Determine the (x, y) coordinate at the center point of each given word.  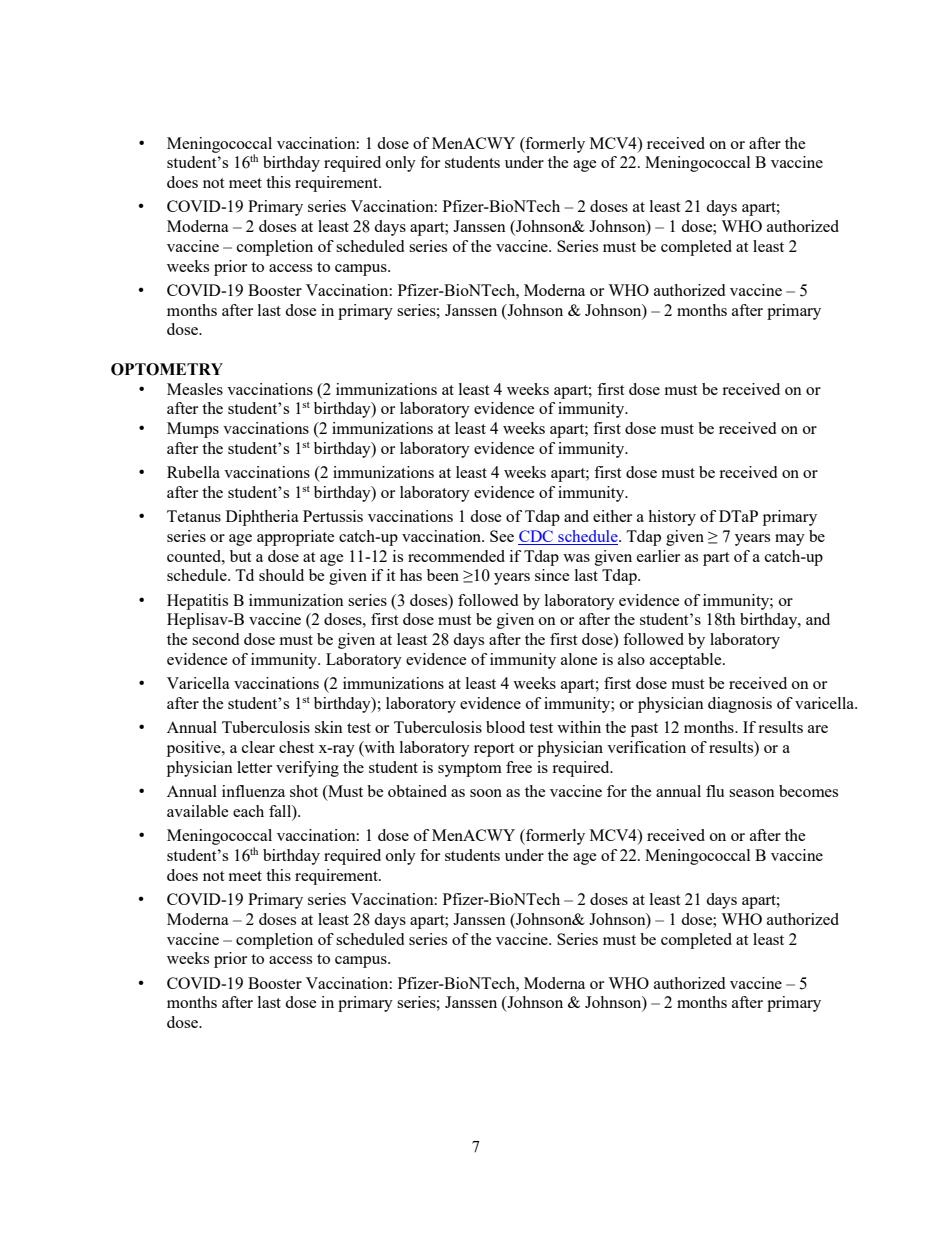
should (281, 575)
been (443, 575)
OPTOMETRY (167, 369)
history (672, 518)
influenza (253, 791)
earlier (658, 556)
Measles (195, 389)
